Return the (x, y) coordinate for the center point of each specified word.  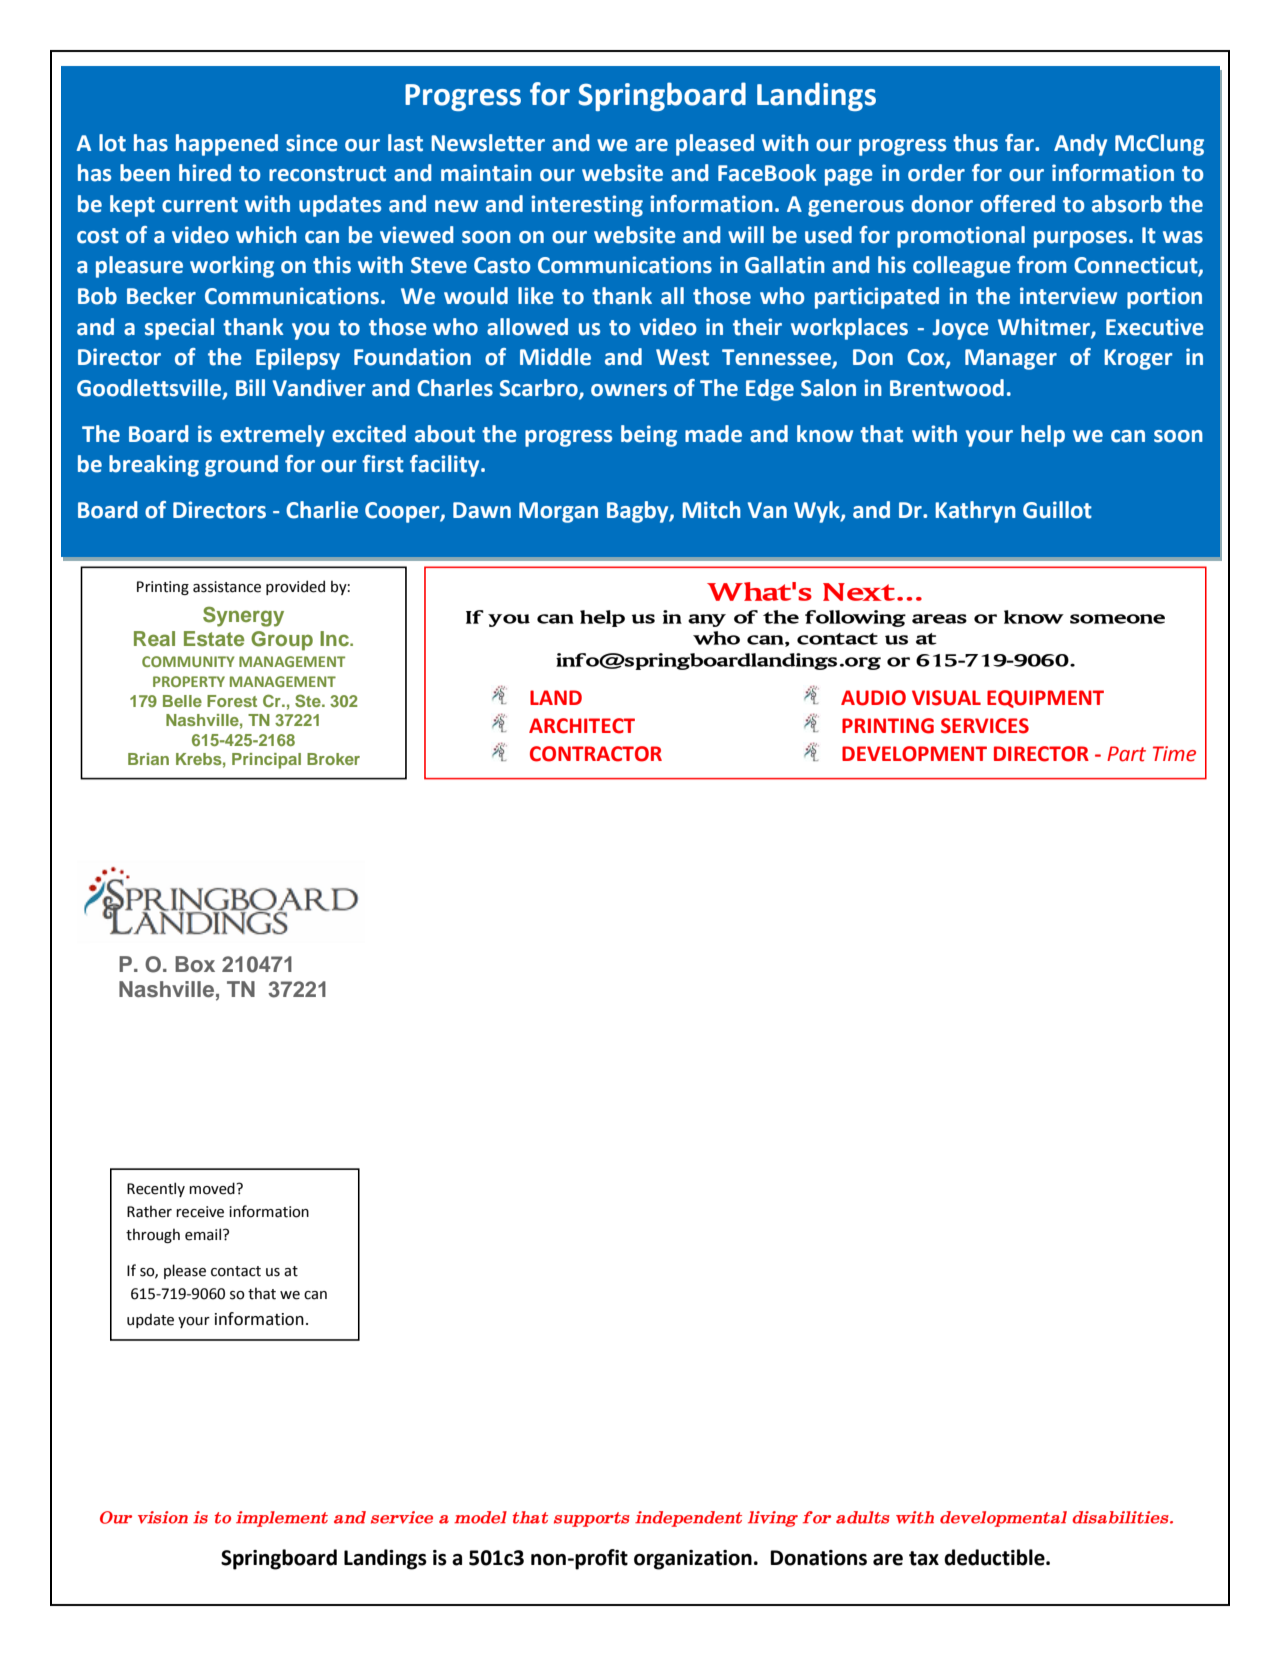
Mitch (711, 510)
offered (1017, 204)
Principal (266, 761)
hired (205, 173)
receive (200, 1212)
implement (282, 1519)
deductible (995, 1557)
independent (688, 1519)
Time (1174, 754)
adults (863, 1517)
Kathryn (975, 512)
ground (241, 466)
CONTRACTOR (596, 754)
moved (213, 1188)
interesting (587, 206)
